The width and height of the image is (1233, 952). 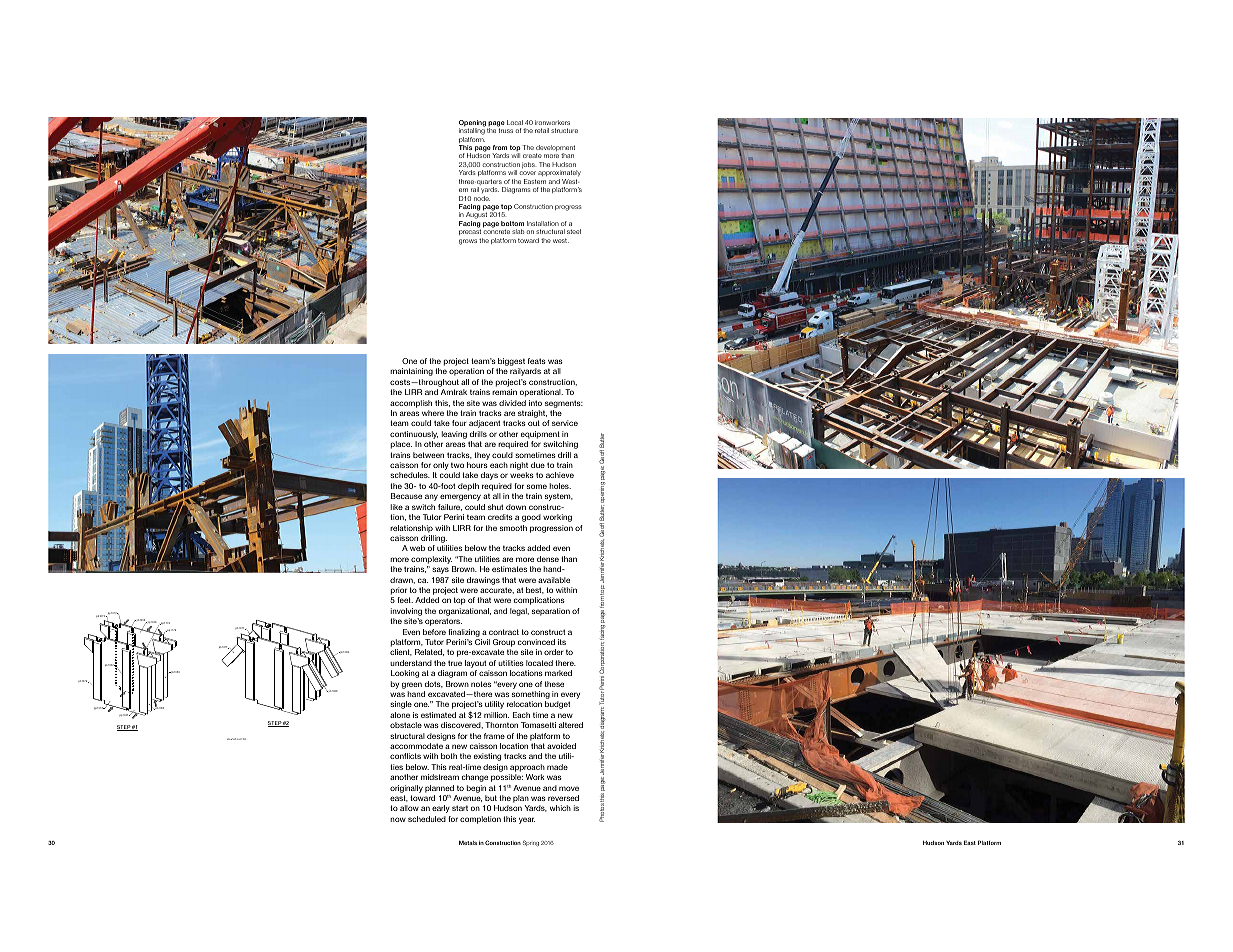 What do you see at coordinates (482, 198) in the image?
I see `node` at bounding box center [482, 198].
